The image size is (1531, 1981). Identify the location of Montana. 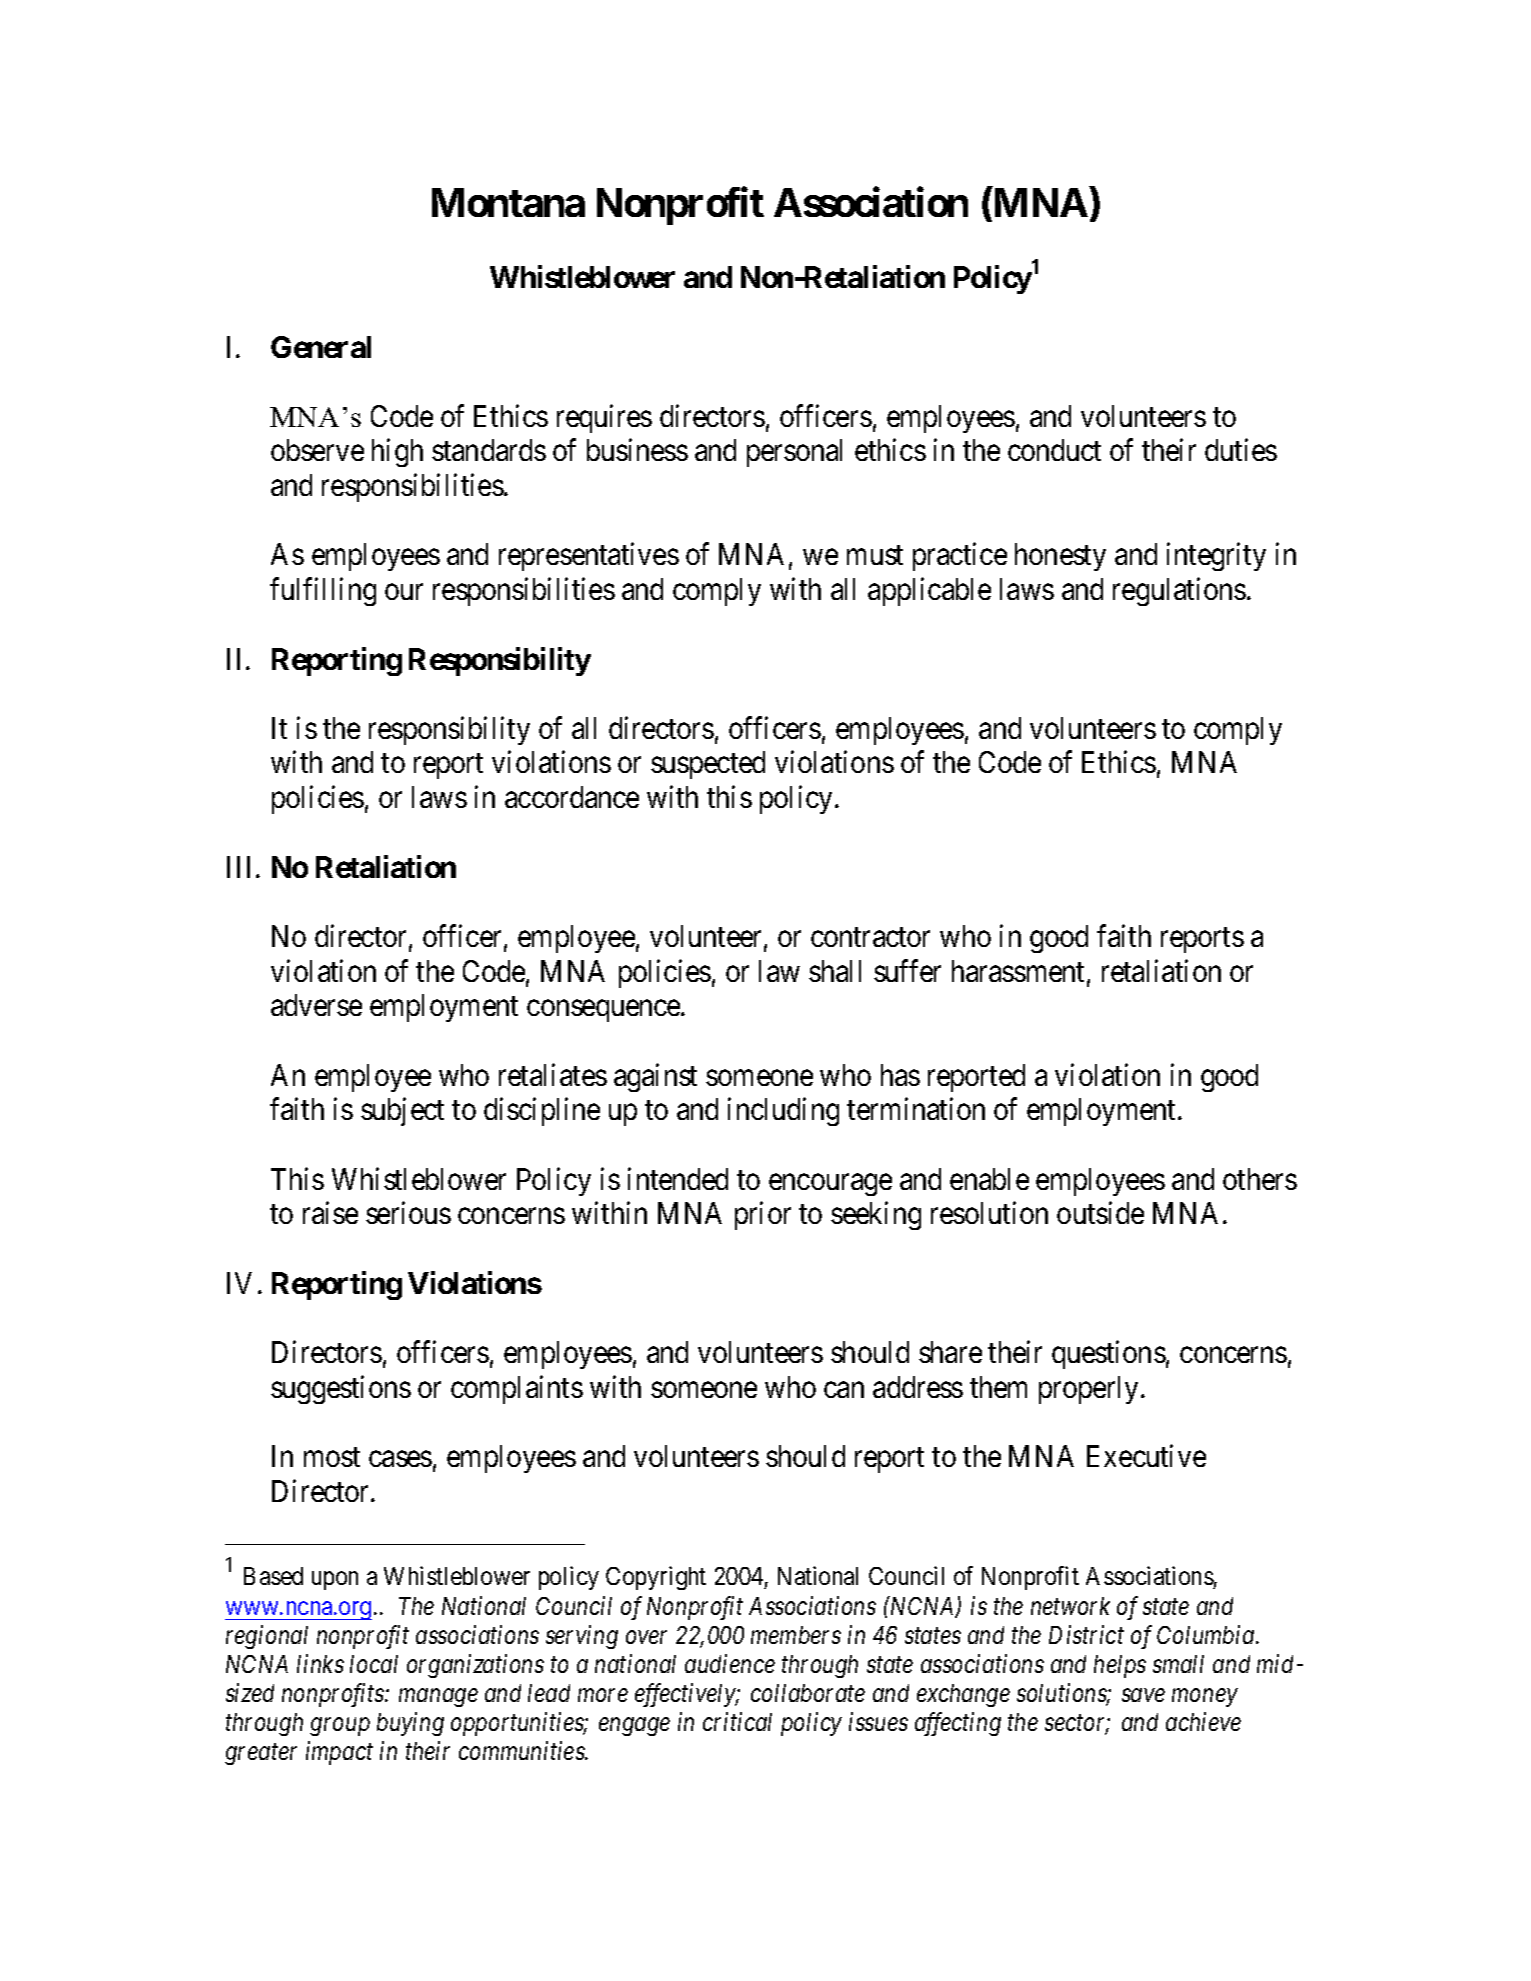
(508, 202).
